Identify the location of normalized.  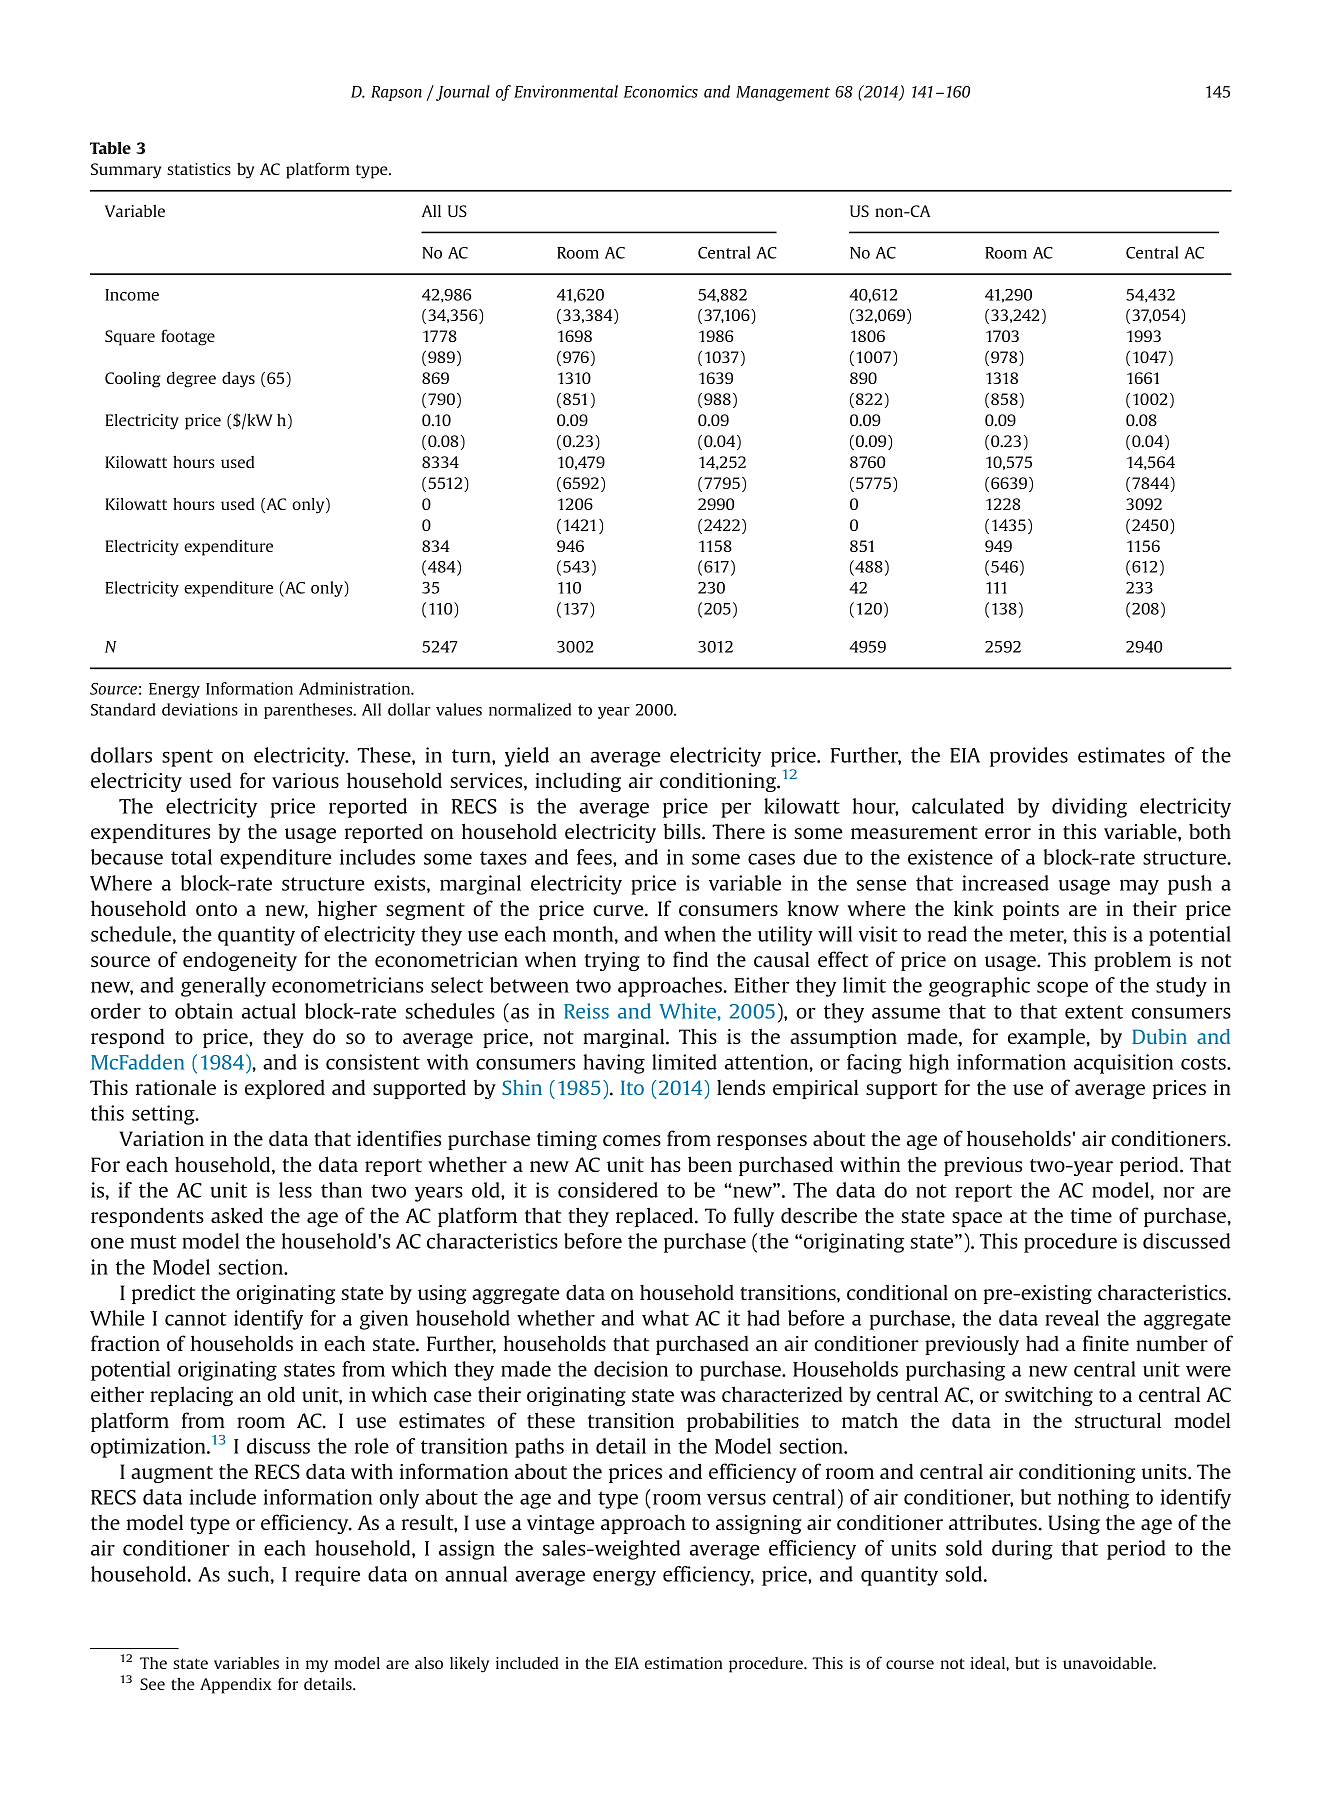
(530, 709).
